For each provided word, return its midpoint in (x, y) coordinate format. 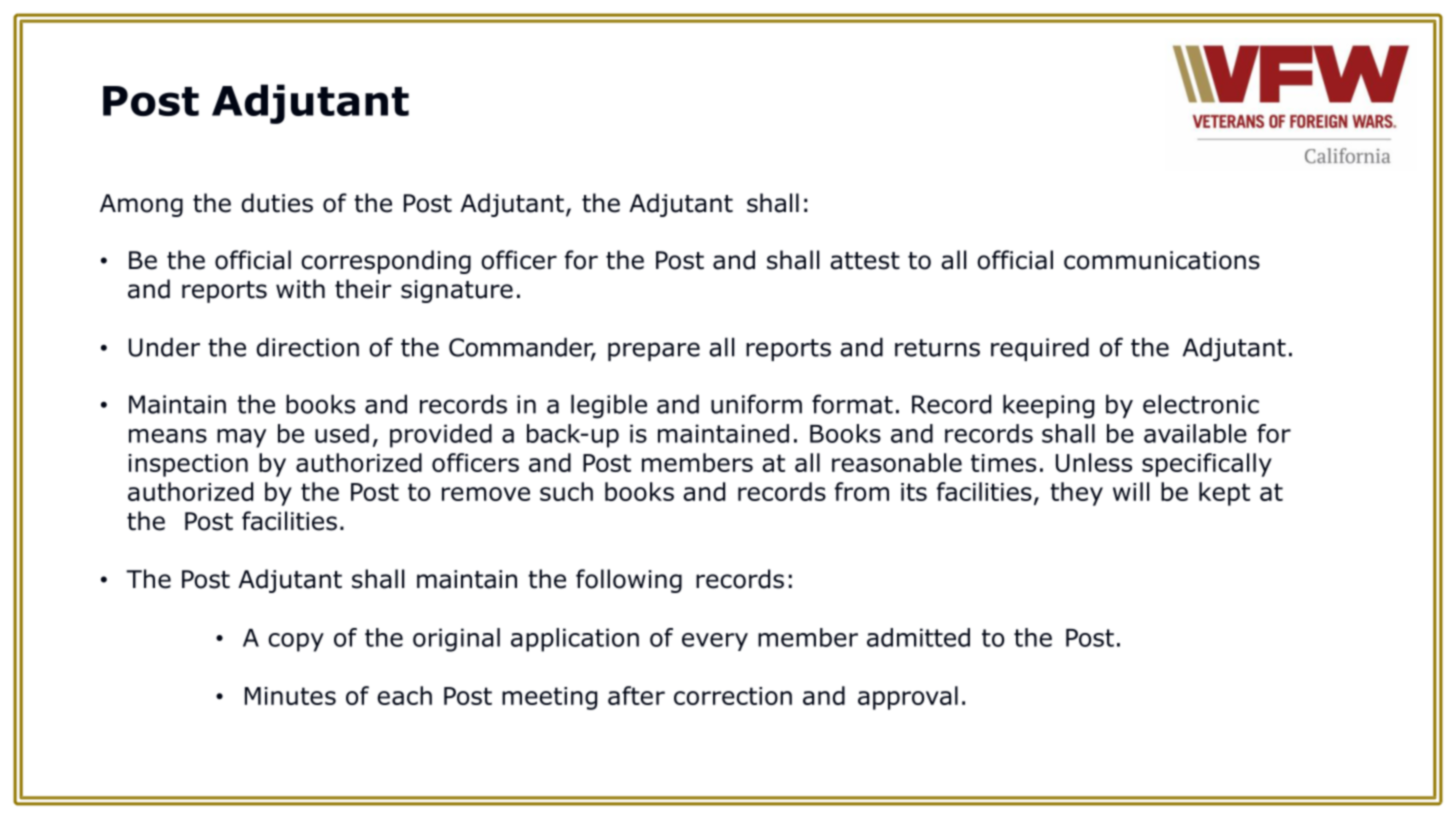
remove (486, 494)
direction (307, 347)
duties (277, 203)
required (1040, 349)
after (636, 695)
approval (908, 698)
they (1076, 494)
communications (1162, 260)
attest (865, 261)
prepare (654, 351)
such (566, 491)
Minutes (290, 696)
